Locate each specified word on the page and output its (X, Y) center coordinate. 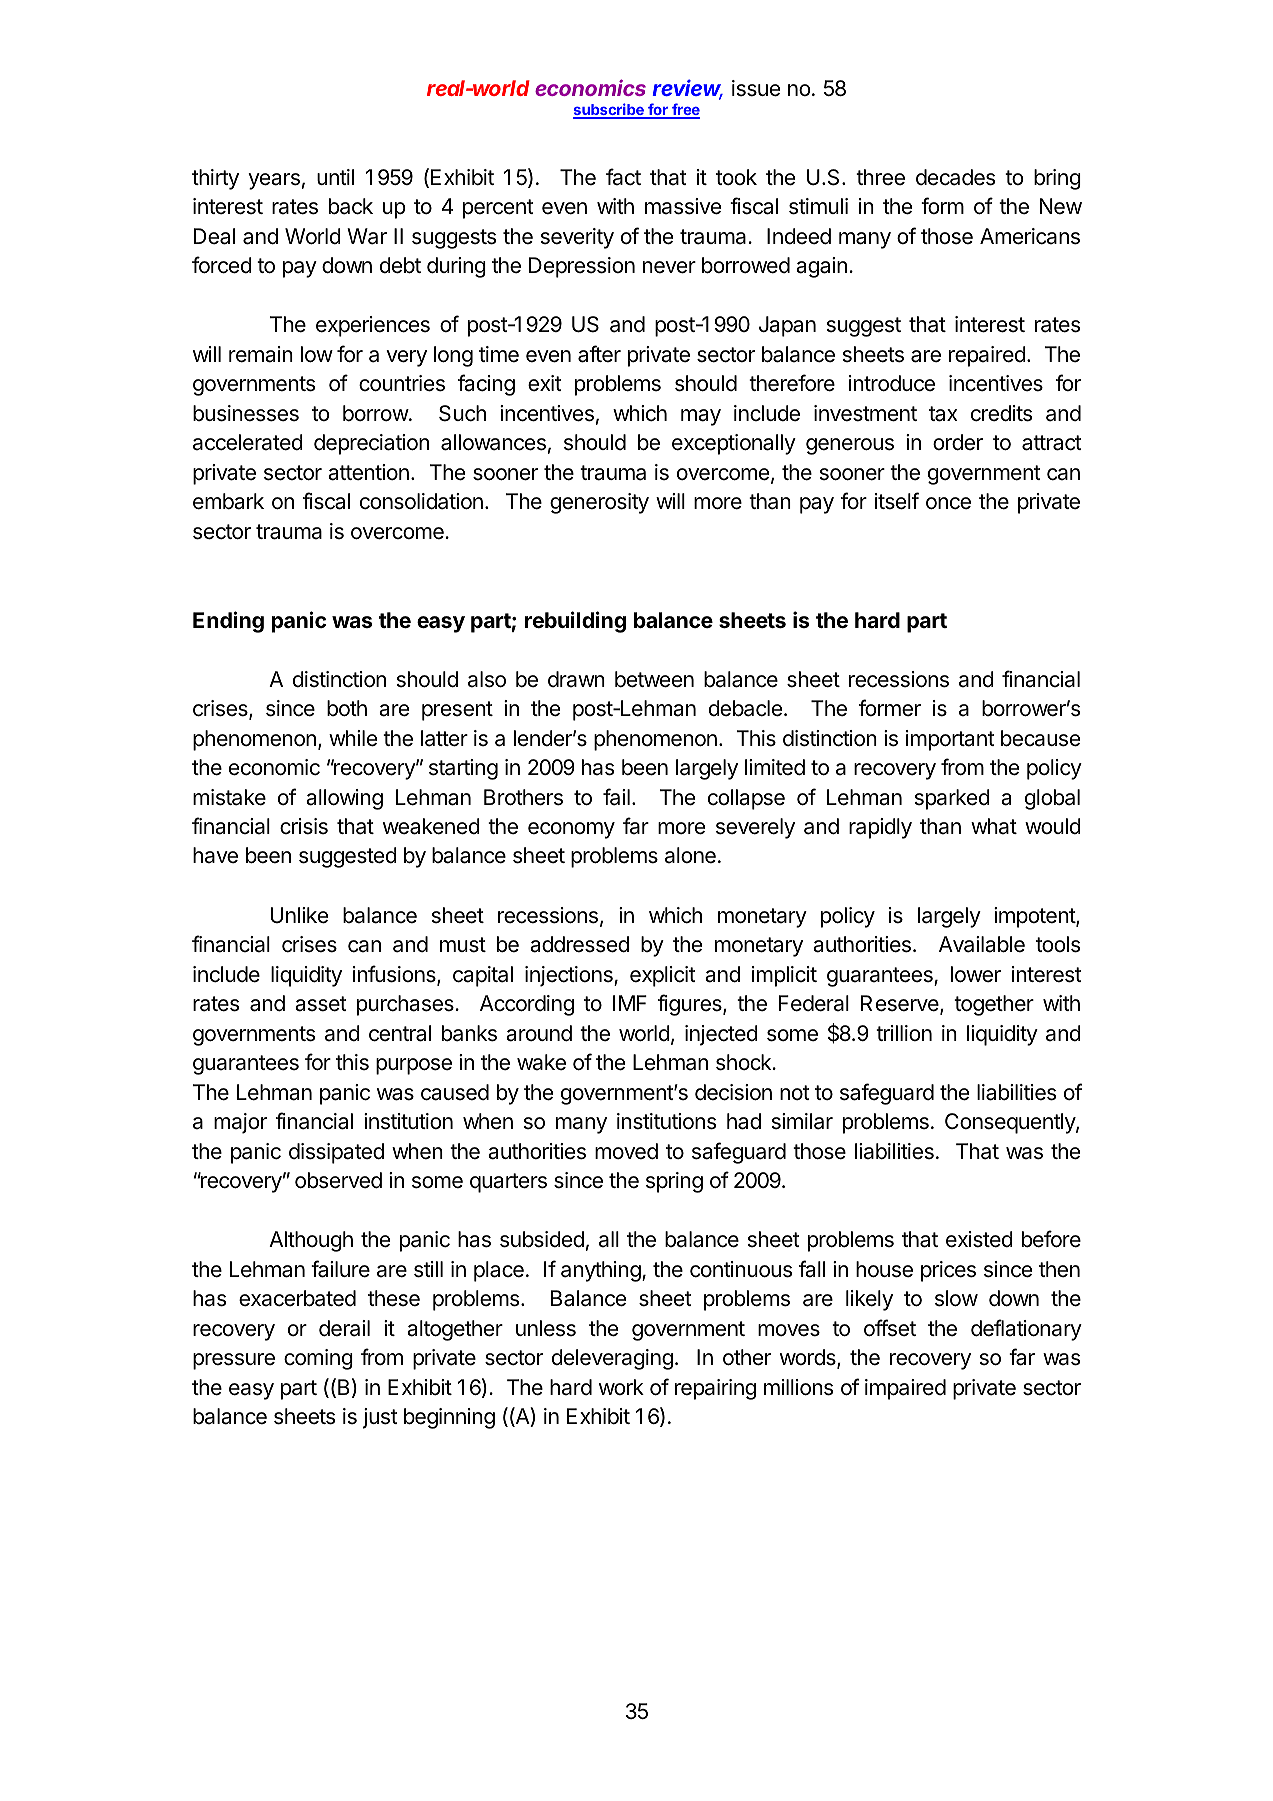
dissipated (336, 1153)
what (994, 826)
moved (626, 1151)
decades (955, 177)
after (599, 354)
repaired (987, 356)
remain (261, 354)
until (335, 177)
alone (690, 855)
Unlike (299, 915)
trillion (904, 1033)
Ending (228, 622)
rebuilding (575, 622)
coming (318, 1359)
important (950, 740)
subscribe (609, 110)
